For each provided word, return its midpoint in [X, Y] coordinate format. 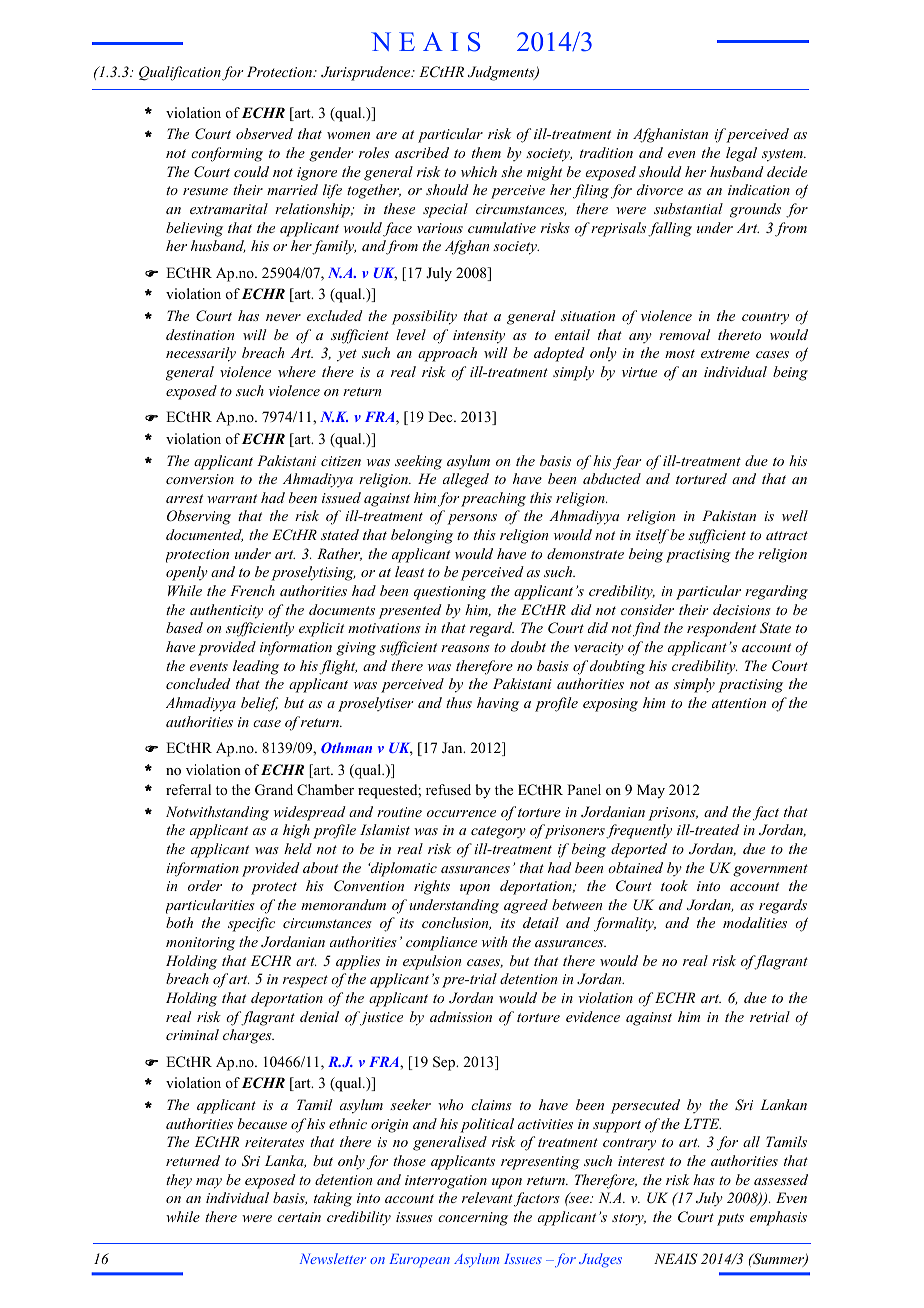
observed [264, 133]
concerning [473, 1219]
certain [299, 1217]
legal [741, 154]
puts [730, 1219]
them [486, 152]
